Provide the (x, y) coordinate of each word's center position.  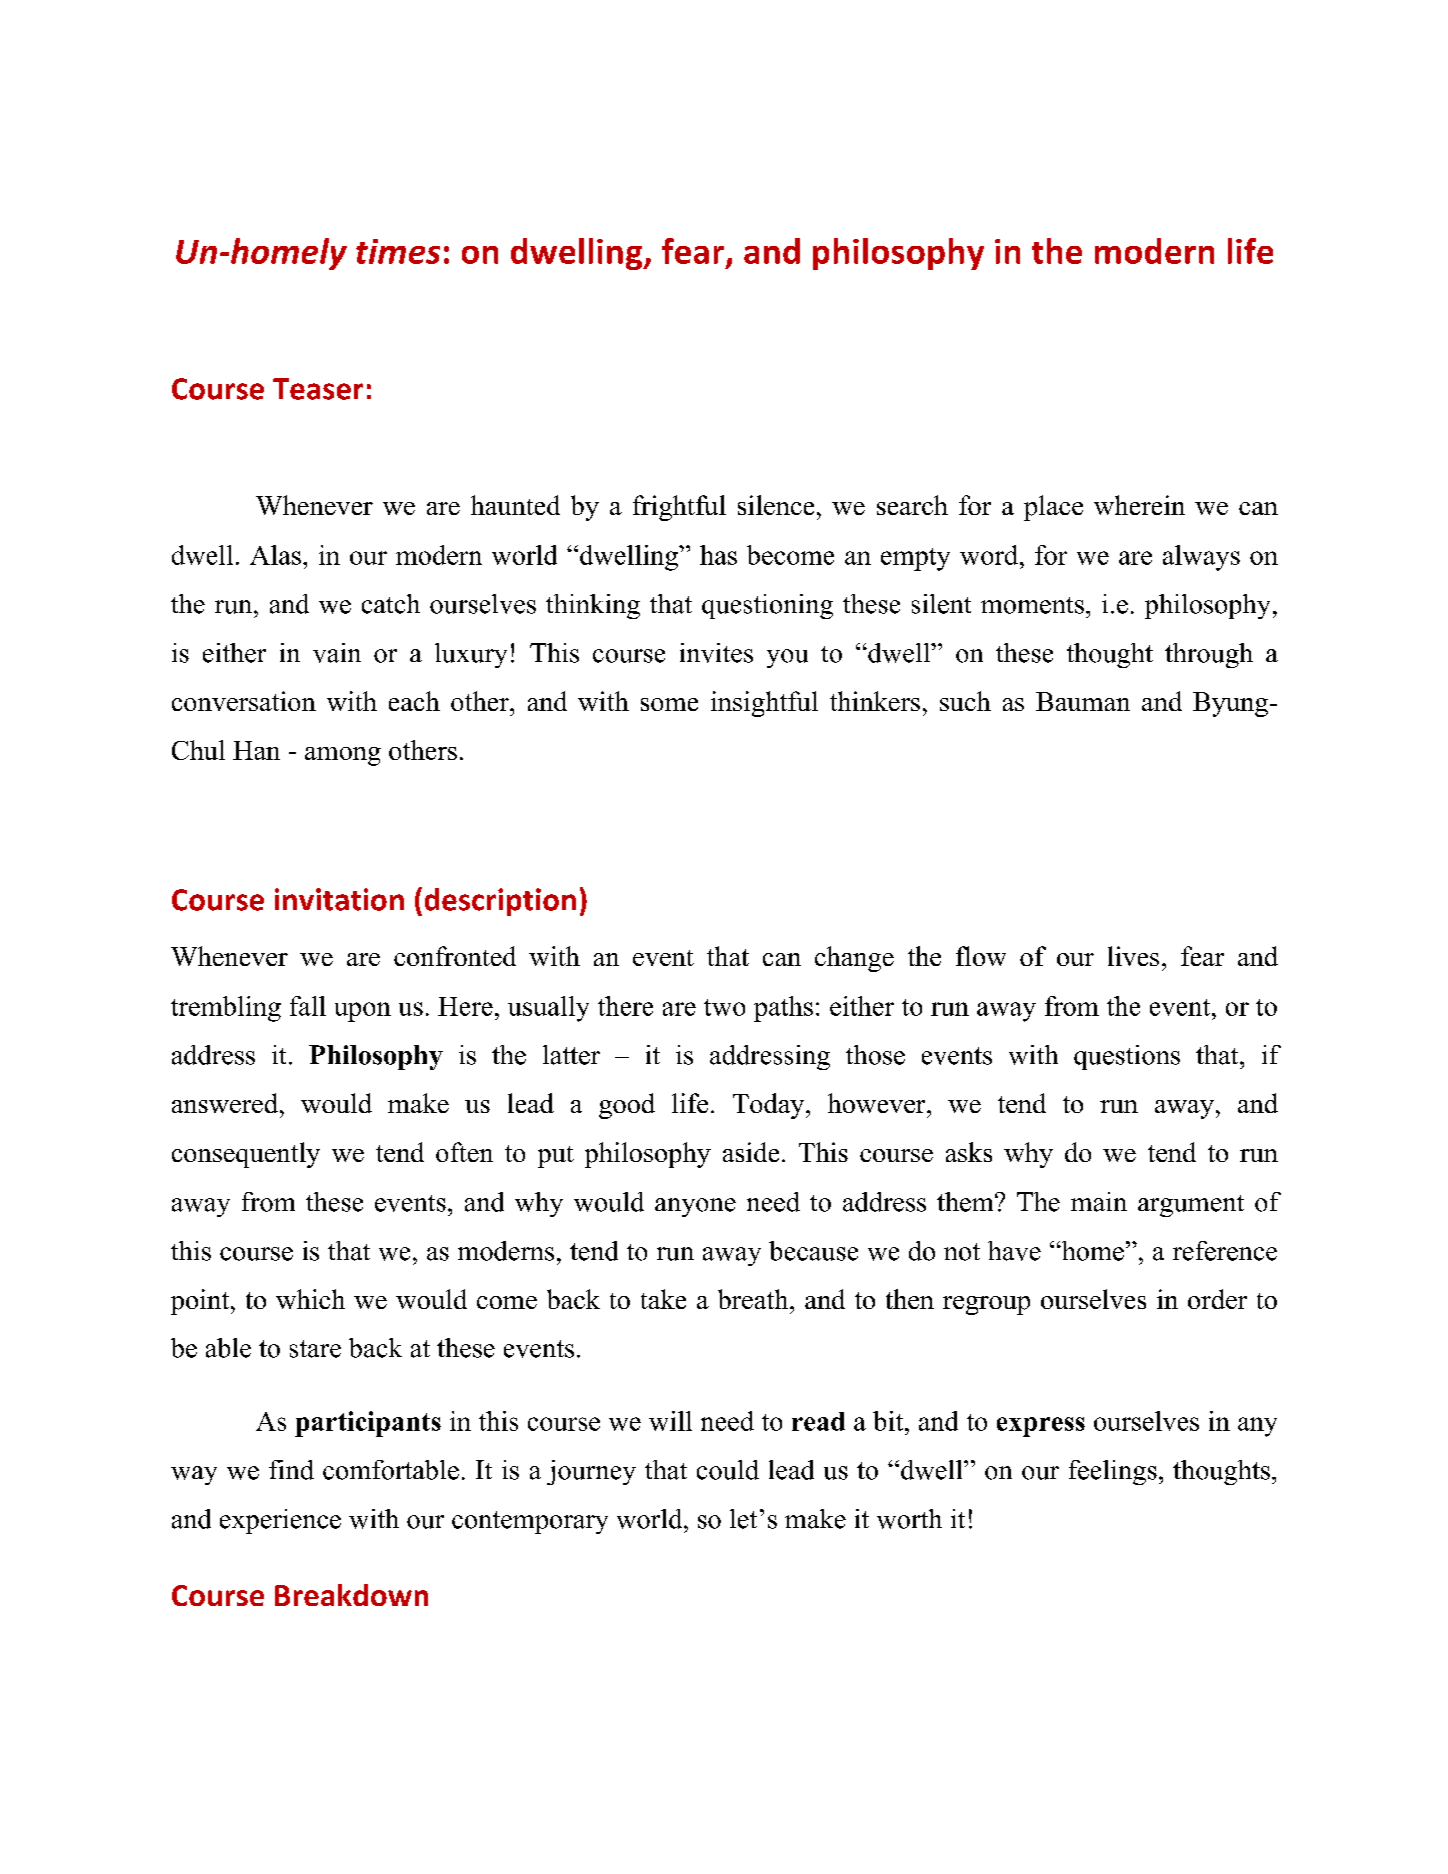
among (343, 756)
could (728, 1470)
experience (280, 1521)
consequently (246, 1155)
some (669, 704)
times (398, 251)
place (1053, 508)
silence (776, 505)
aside (751, 1152)
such (965, 701)
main (1099, 1202)
